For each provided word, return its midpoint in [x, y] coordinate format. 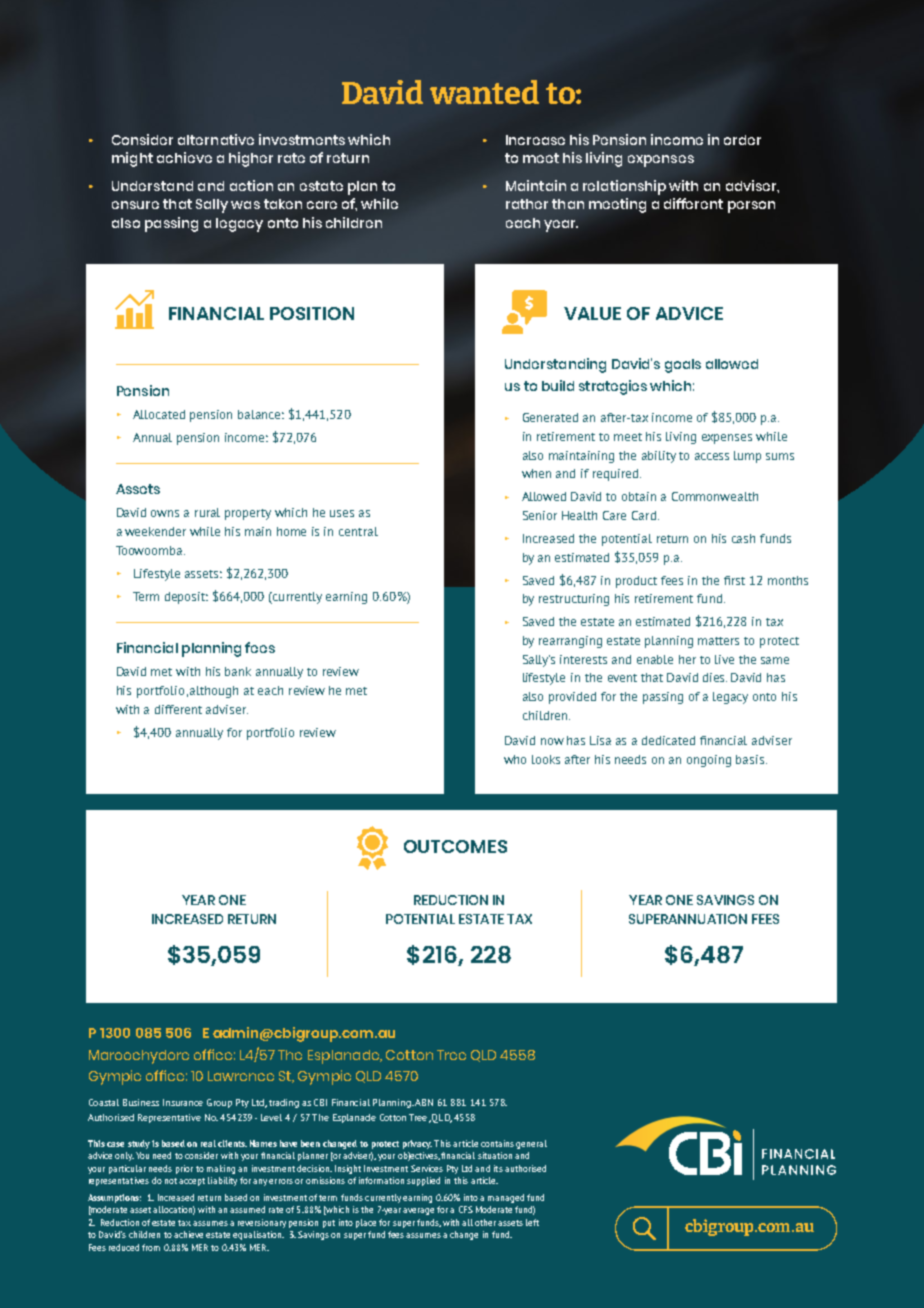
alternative [216, 139]
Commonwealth [715, 496]
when [536, 473]
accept [192, 1182]
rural [207, 512]
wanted [484, 92]
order [742, 140]
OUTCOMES [455, 846]
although [214, 692]
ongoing [709, 761]
